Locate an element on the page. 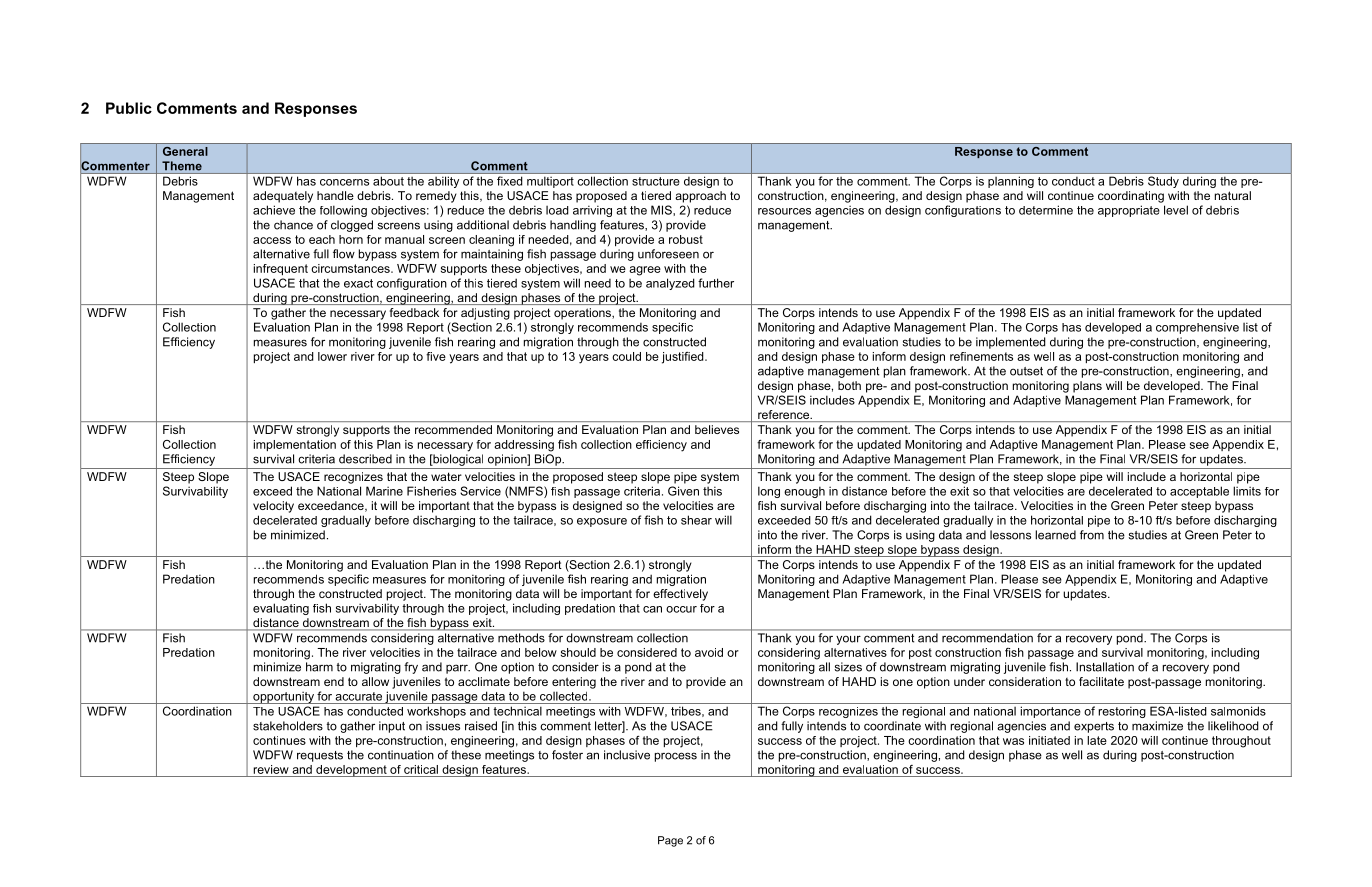 The image size is (1372, 887). appropriate is located at coordinates (1129, 211).
